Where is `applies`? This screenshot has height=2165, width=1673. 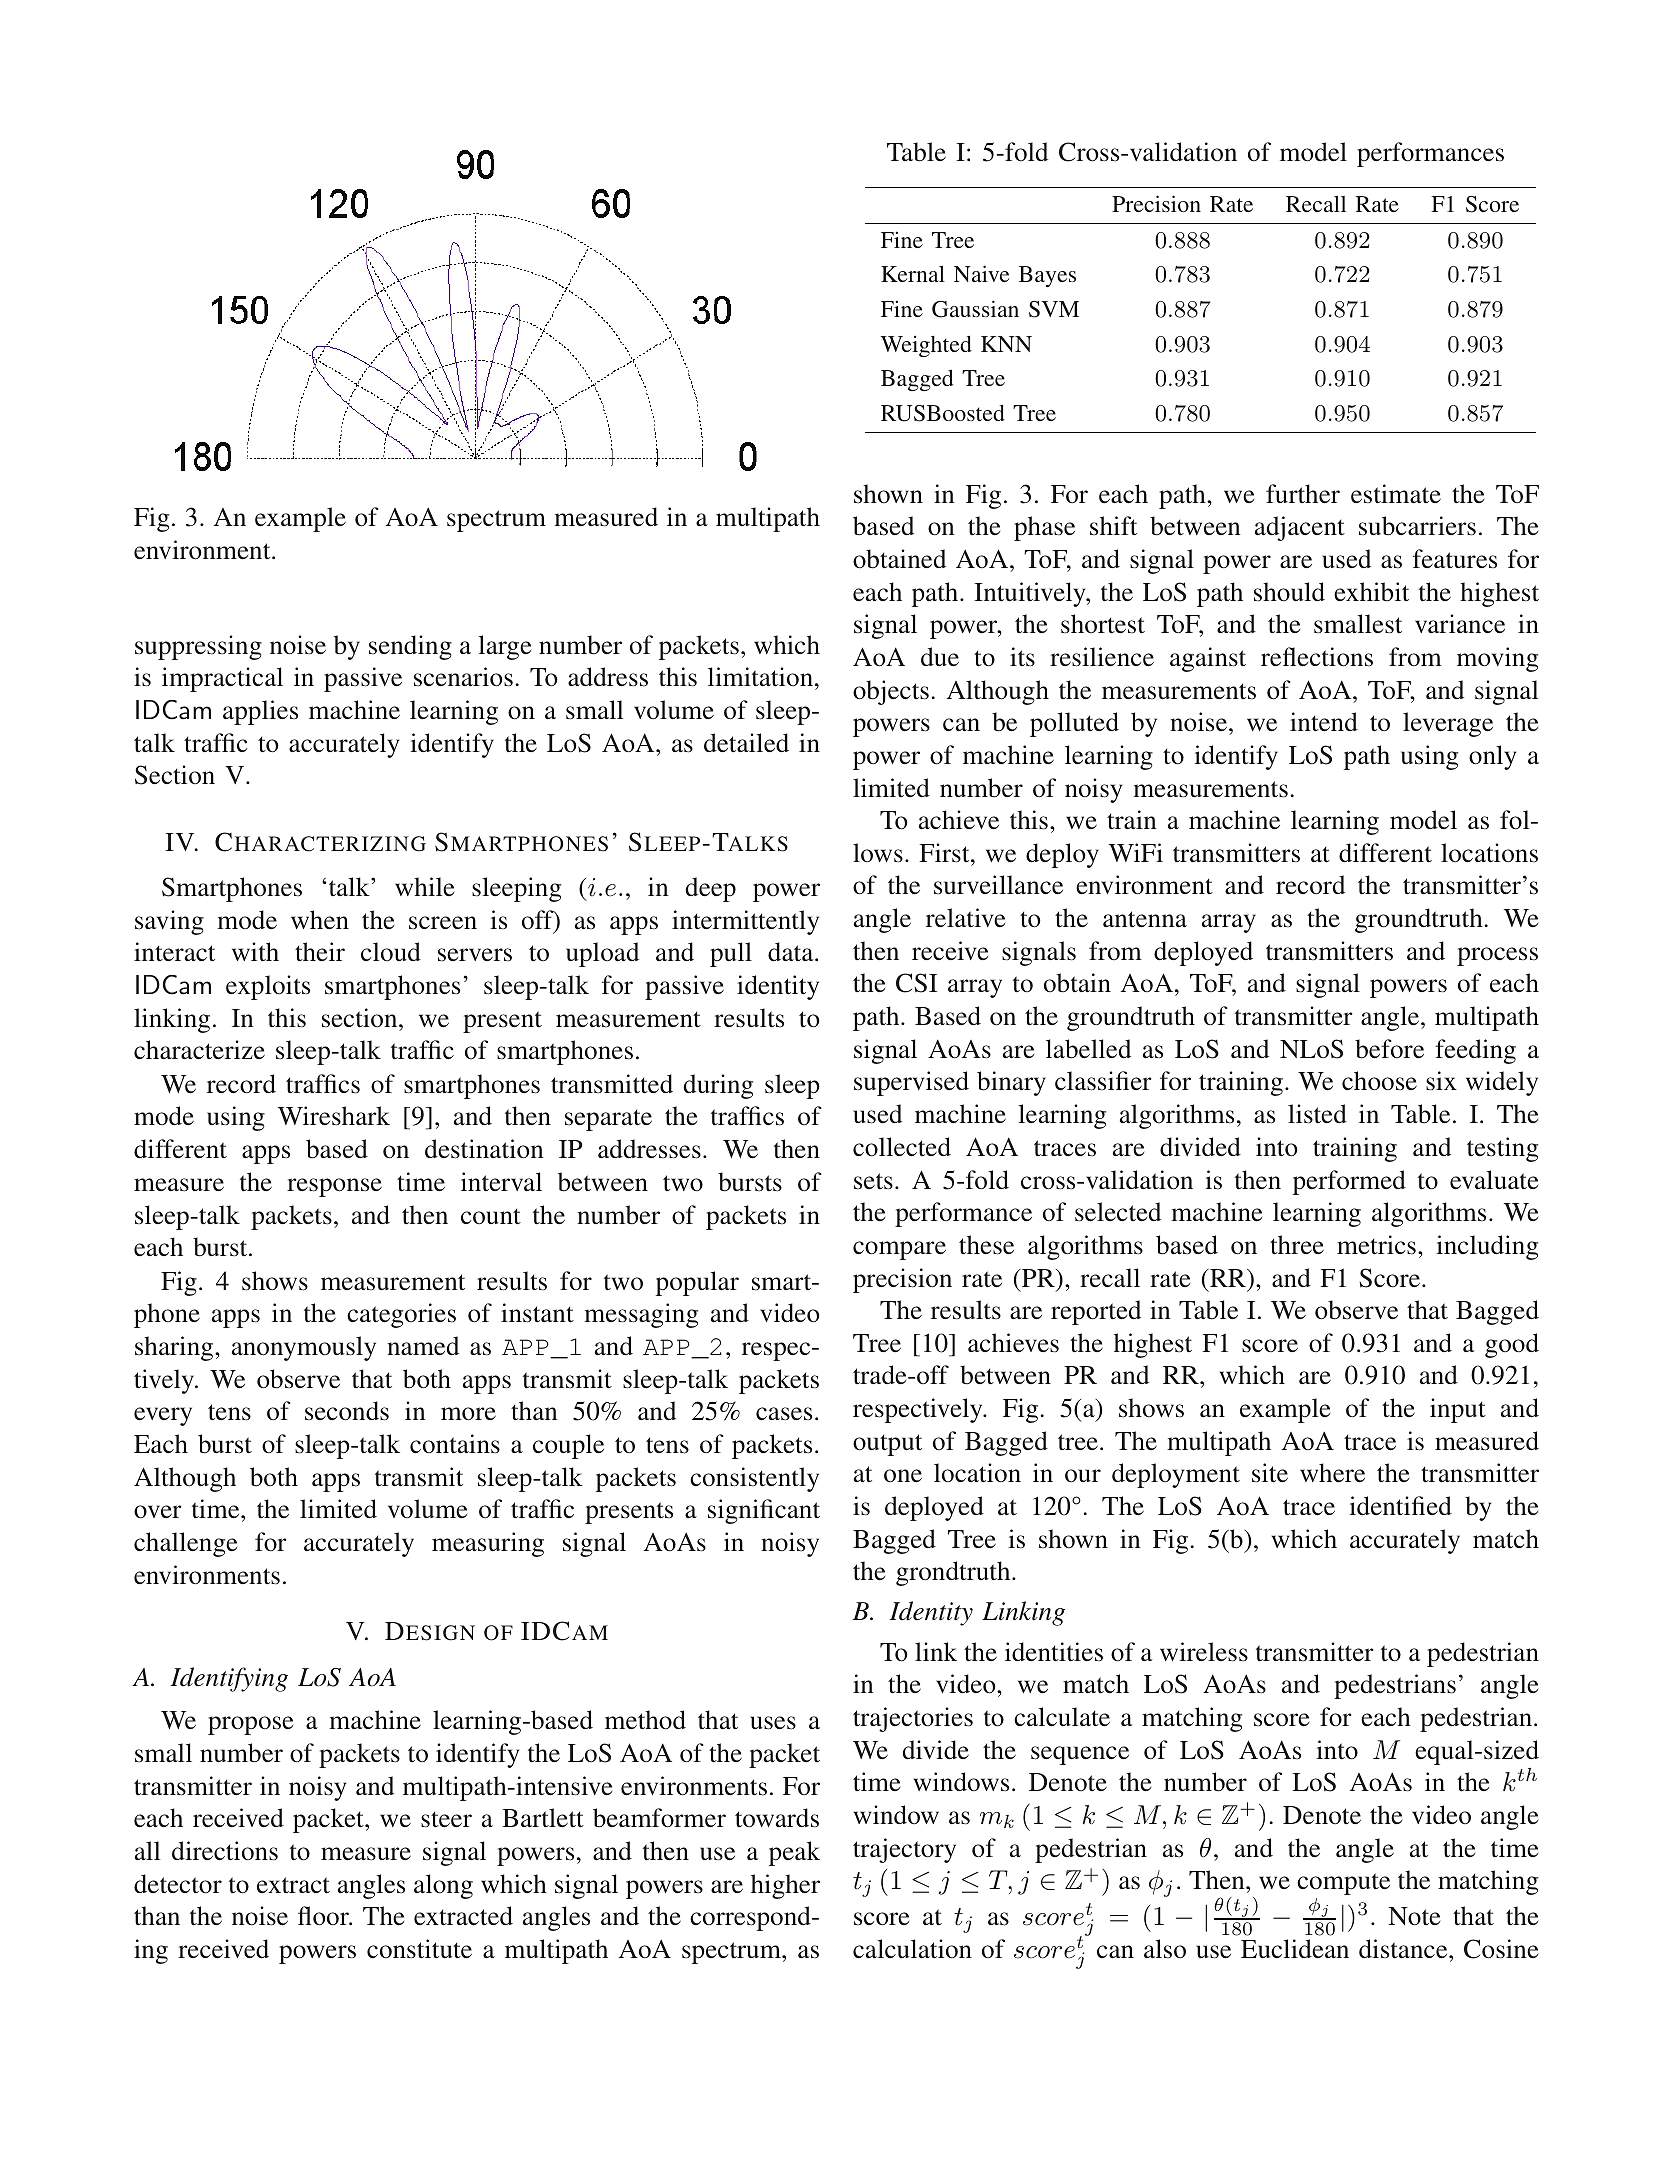 applies is located at coordinates (260, 712).
